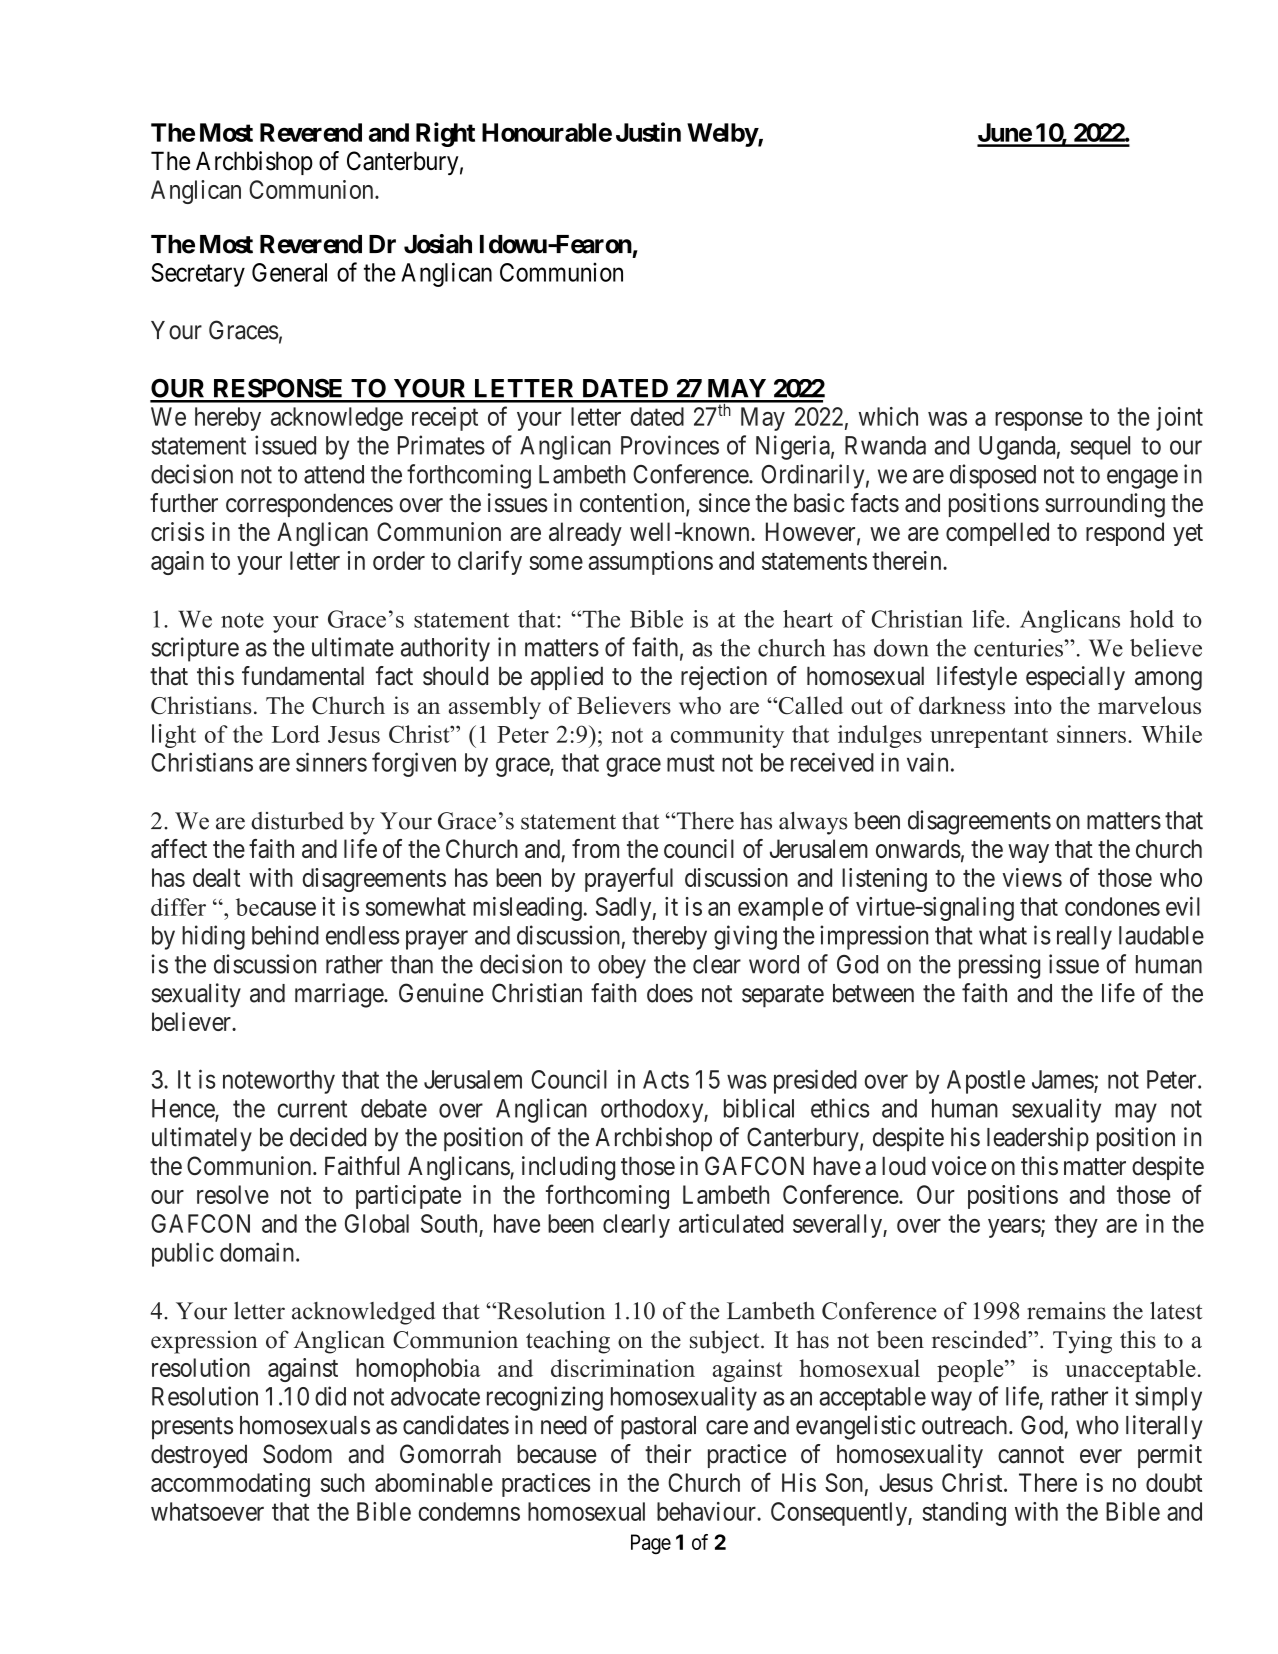 The height and width of the document is (1654, 1278). Describe the element at coordinates (289, 272) in the document. I see `General` at that location.
